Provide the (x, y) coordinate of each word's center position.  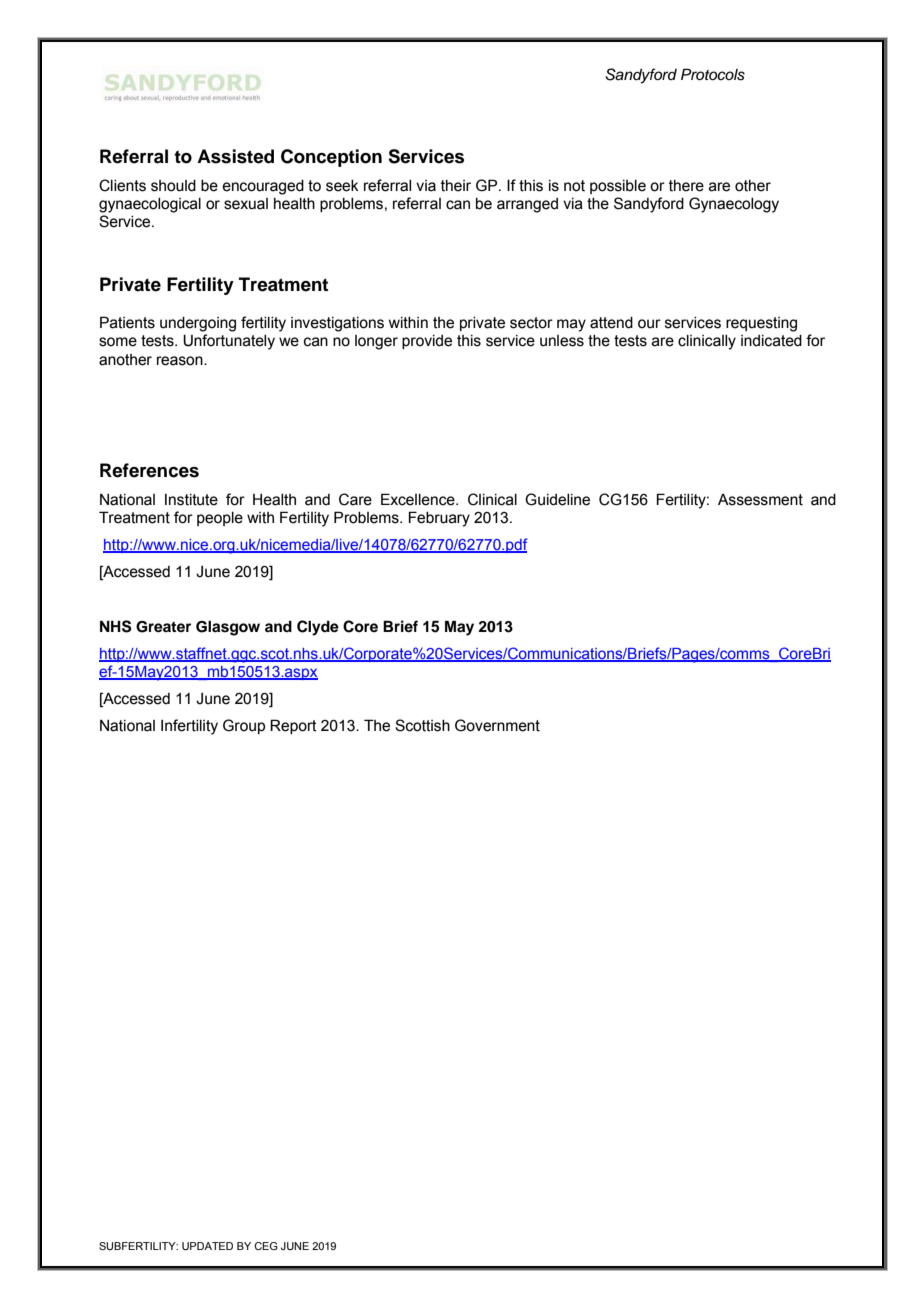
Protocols (713, 74)
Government (497, 725)
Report (293, 726)
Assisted (235, 156)
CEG (266, 1246)
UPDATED (207, 1246)
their (456, 186)
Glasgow (228, 628)
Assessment (760, 500)
